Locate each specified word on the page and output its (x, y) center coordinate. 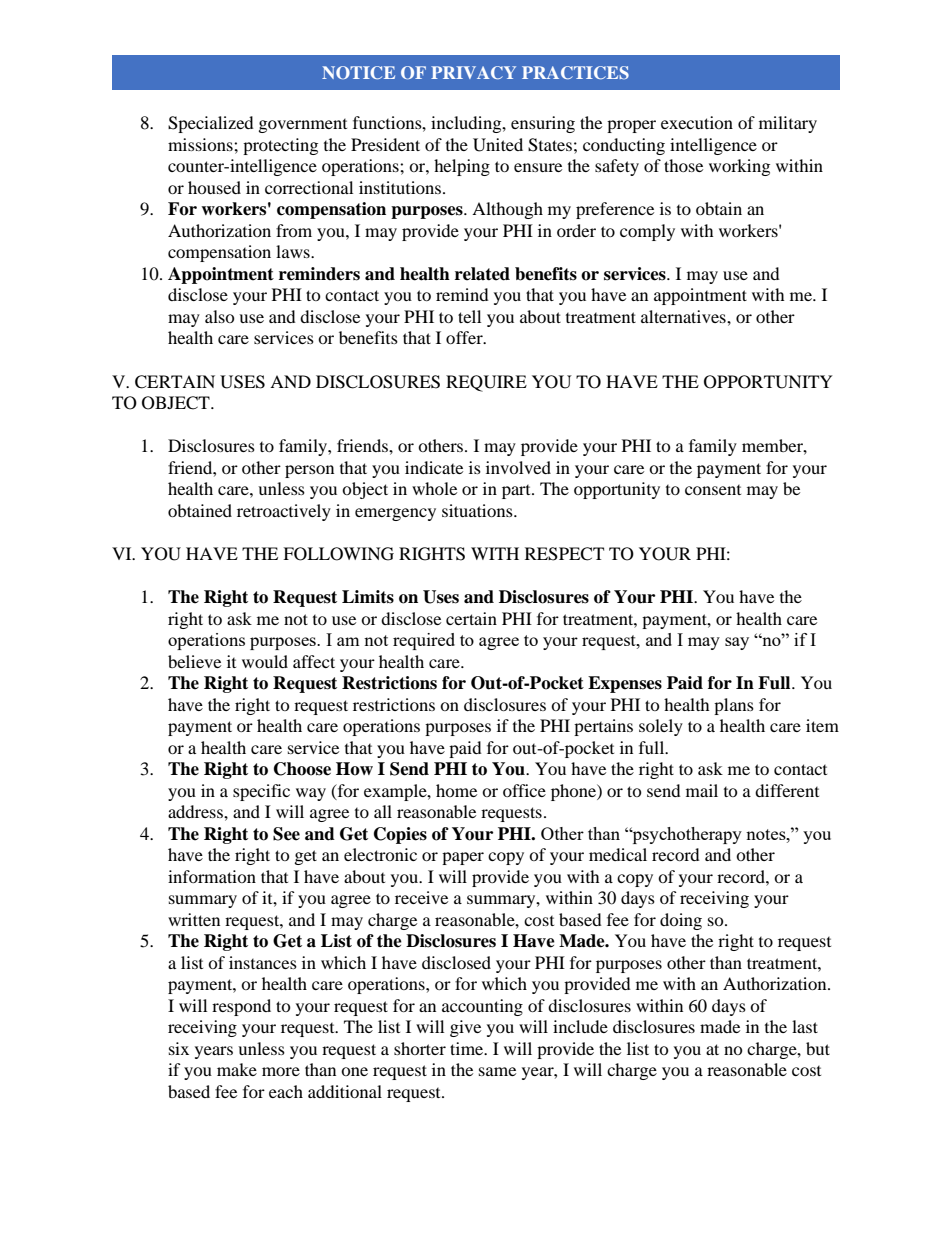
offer (465, 337)
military (788, 124)
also (220, 316)
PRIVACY (473, 72)
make (237, 1069)
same (497, 1071)
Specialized (211, 124)
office (524, 790)
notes (767, 834)
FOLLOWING (338, 554)
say (737, 643)
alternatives (684, 316)
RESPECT (564, 554)
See (286, 834)
